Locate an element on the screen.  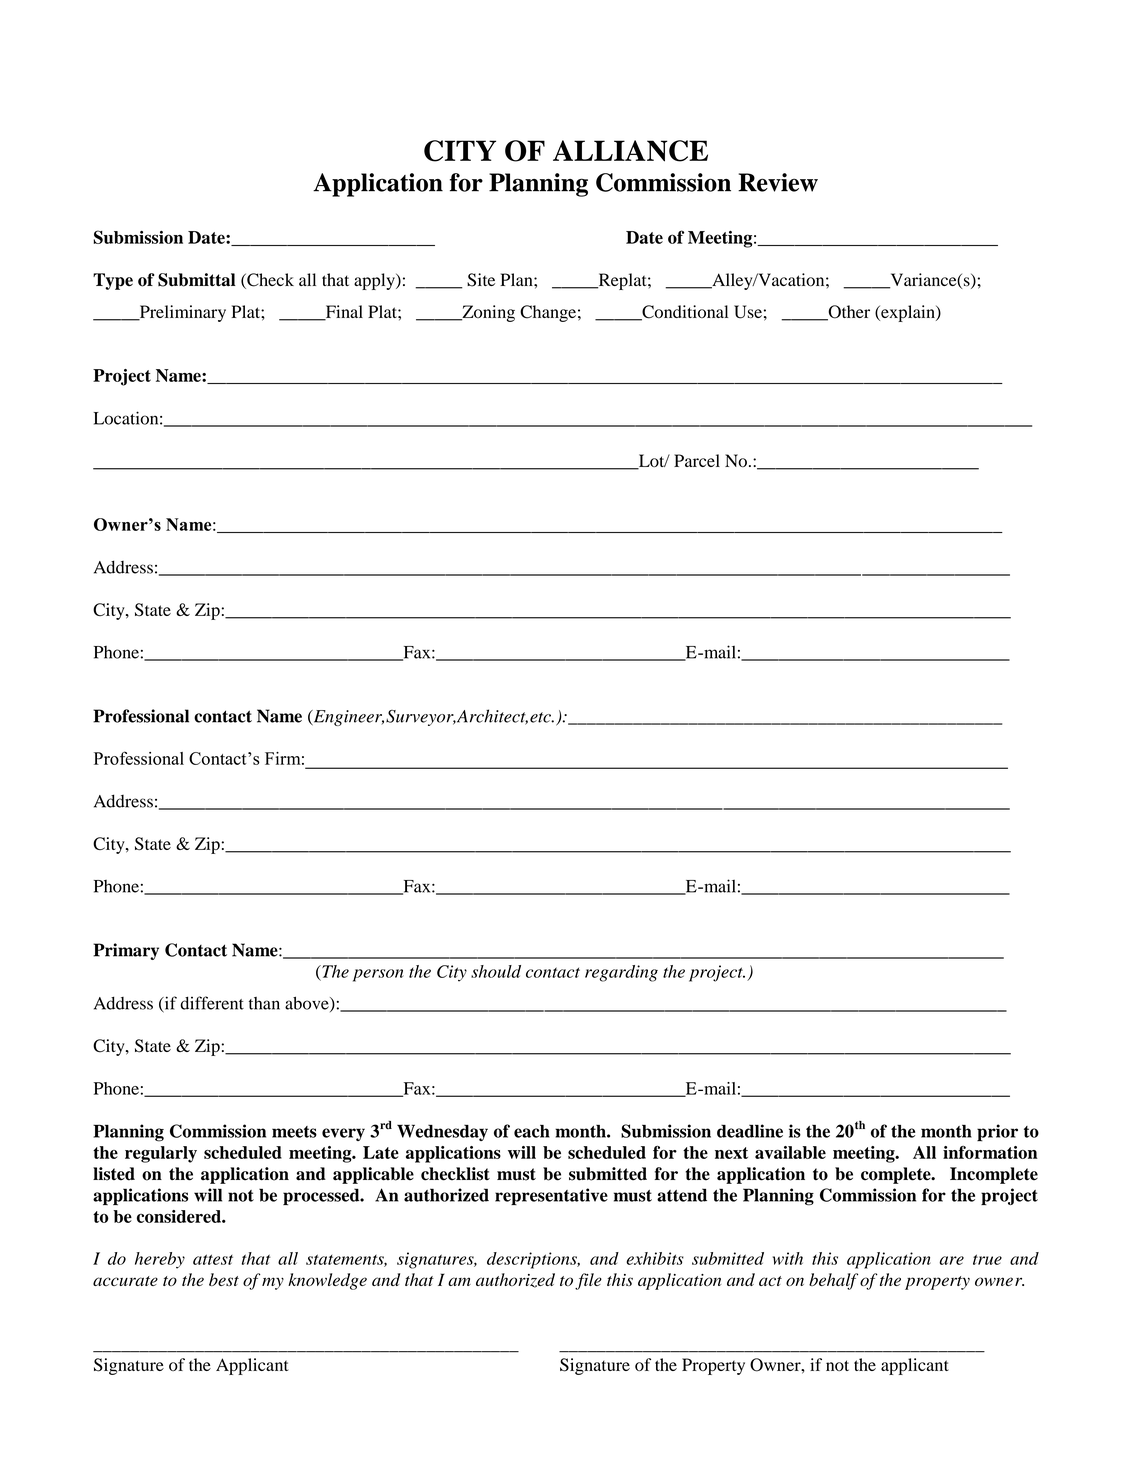
ALLIANCE is located at coordinates (630, 151).
